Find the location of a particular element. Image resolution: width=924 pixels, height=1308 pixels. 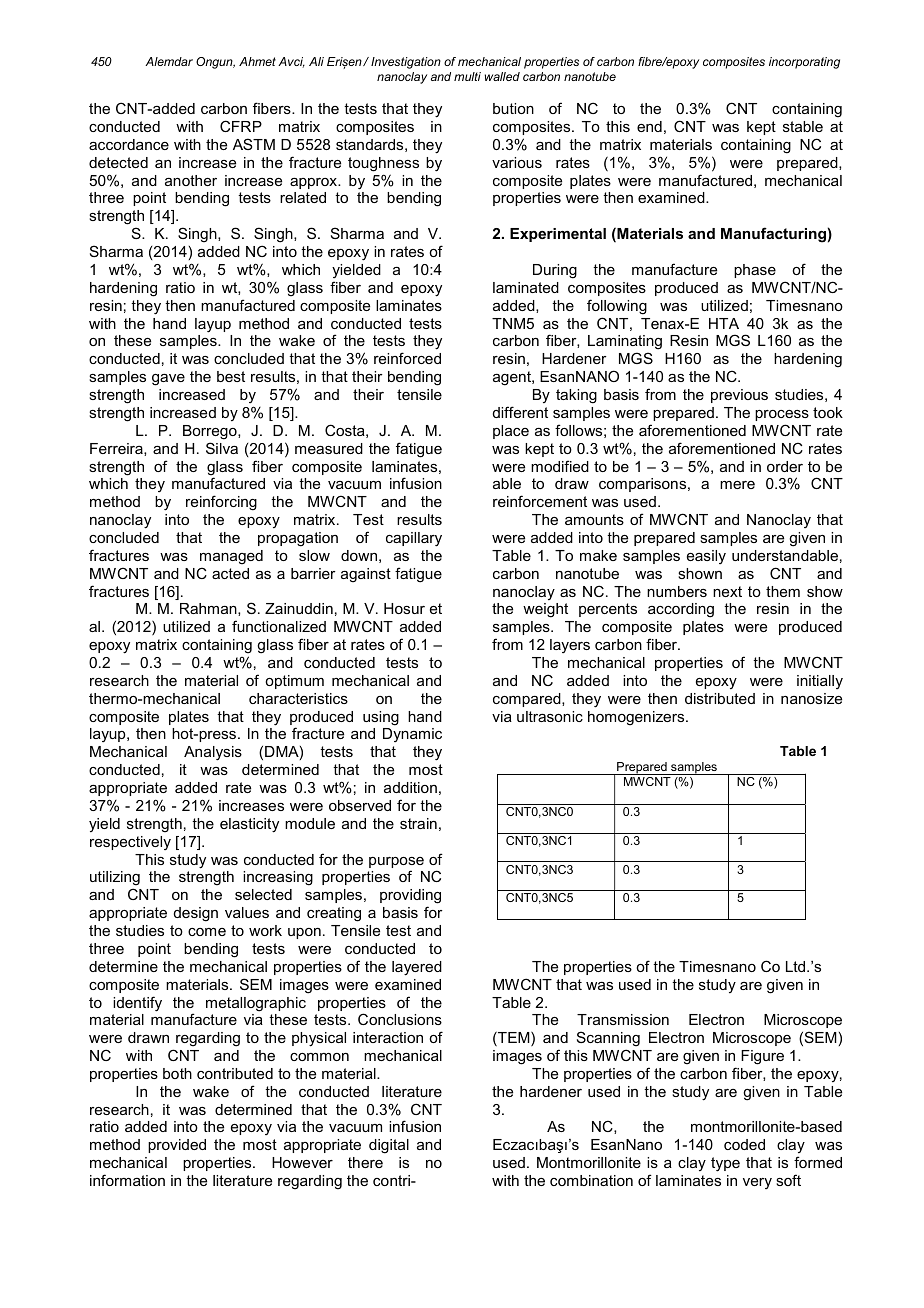

design is located at coordinates (196, 914).
